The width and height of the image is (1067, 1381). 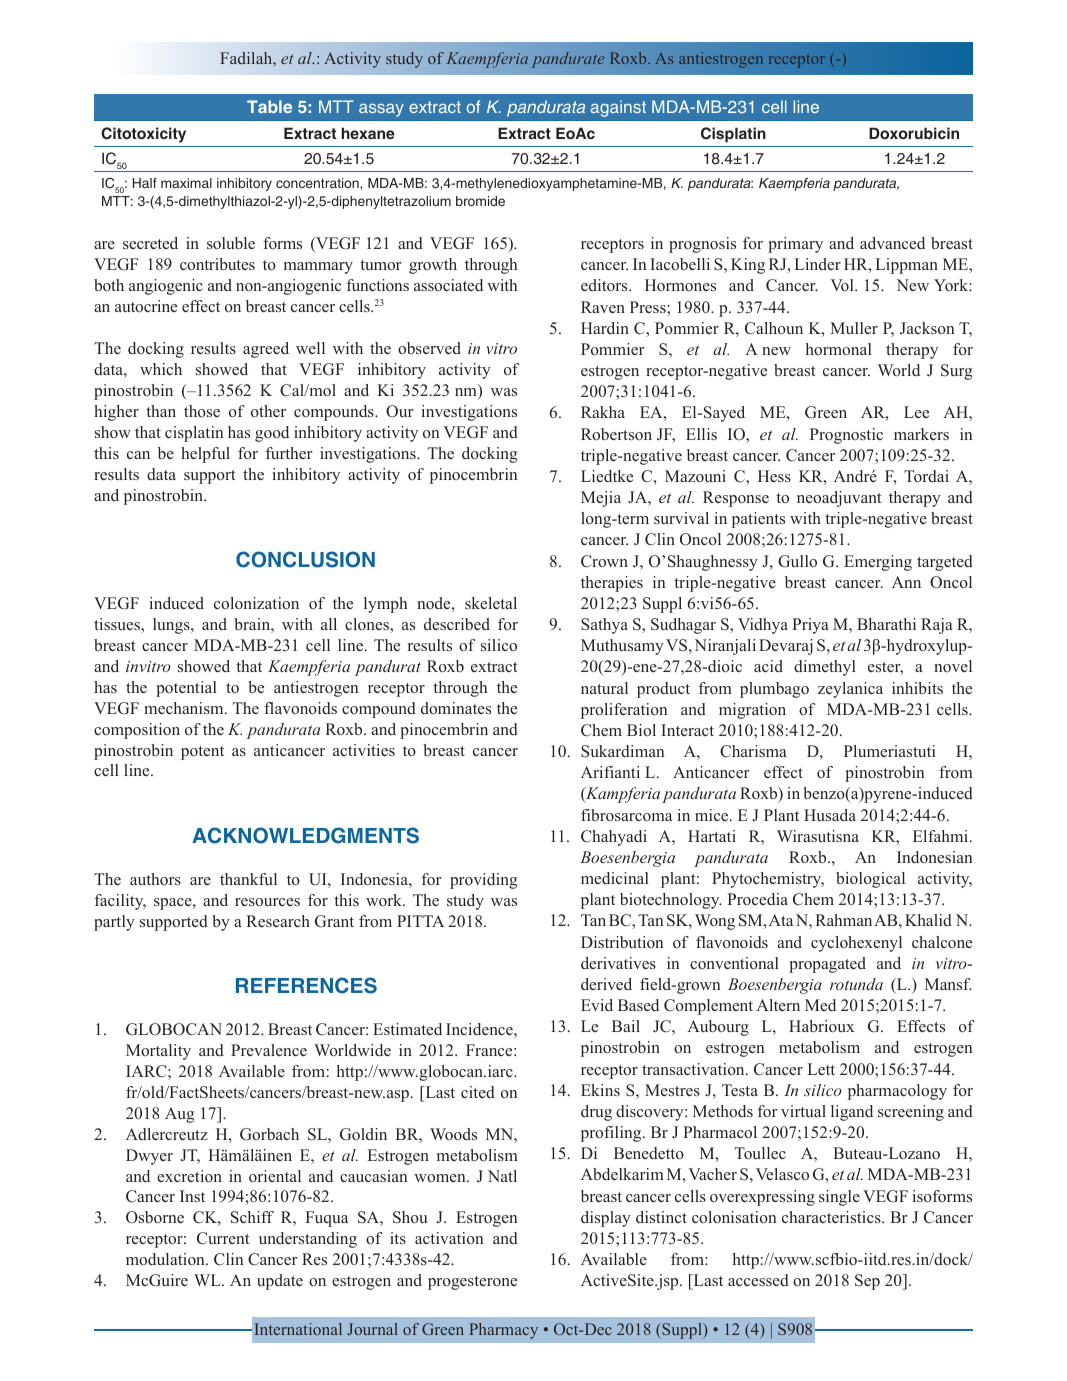 What do you see at coordinates (166, 1259) in the image?
I see `modulation` at bounding box center [166, 1259].
